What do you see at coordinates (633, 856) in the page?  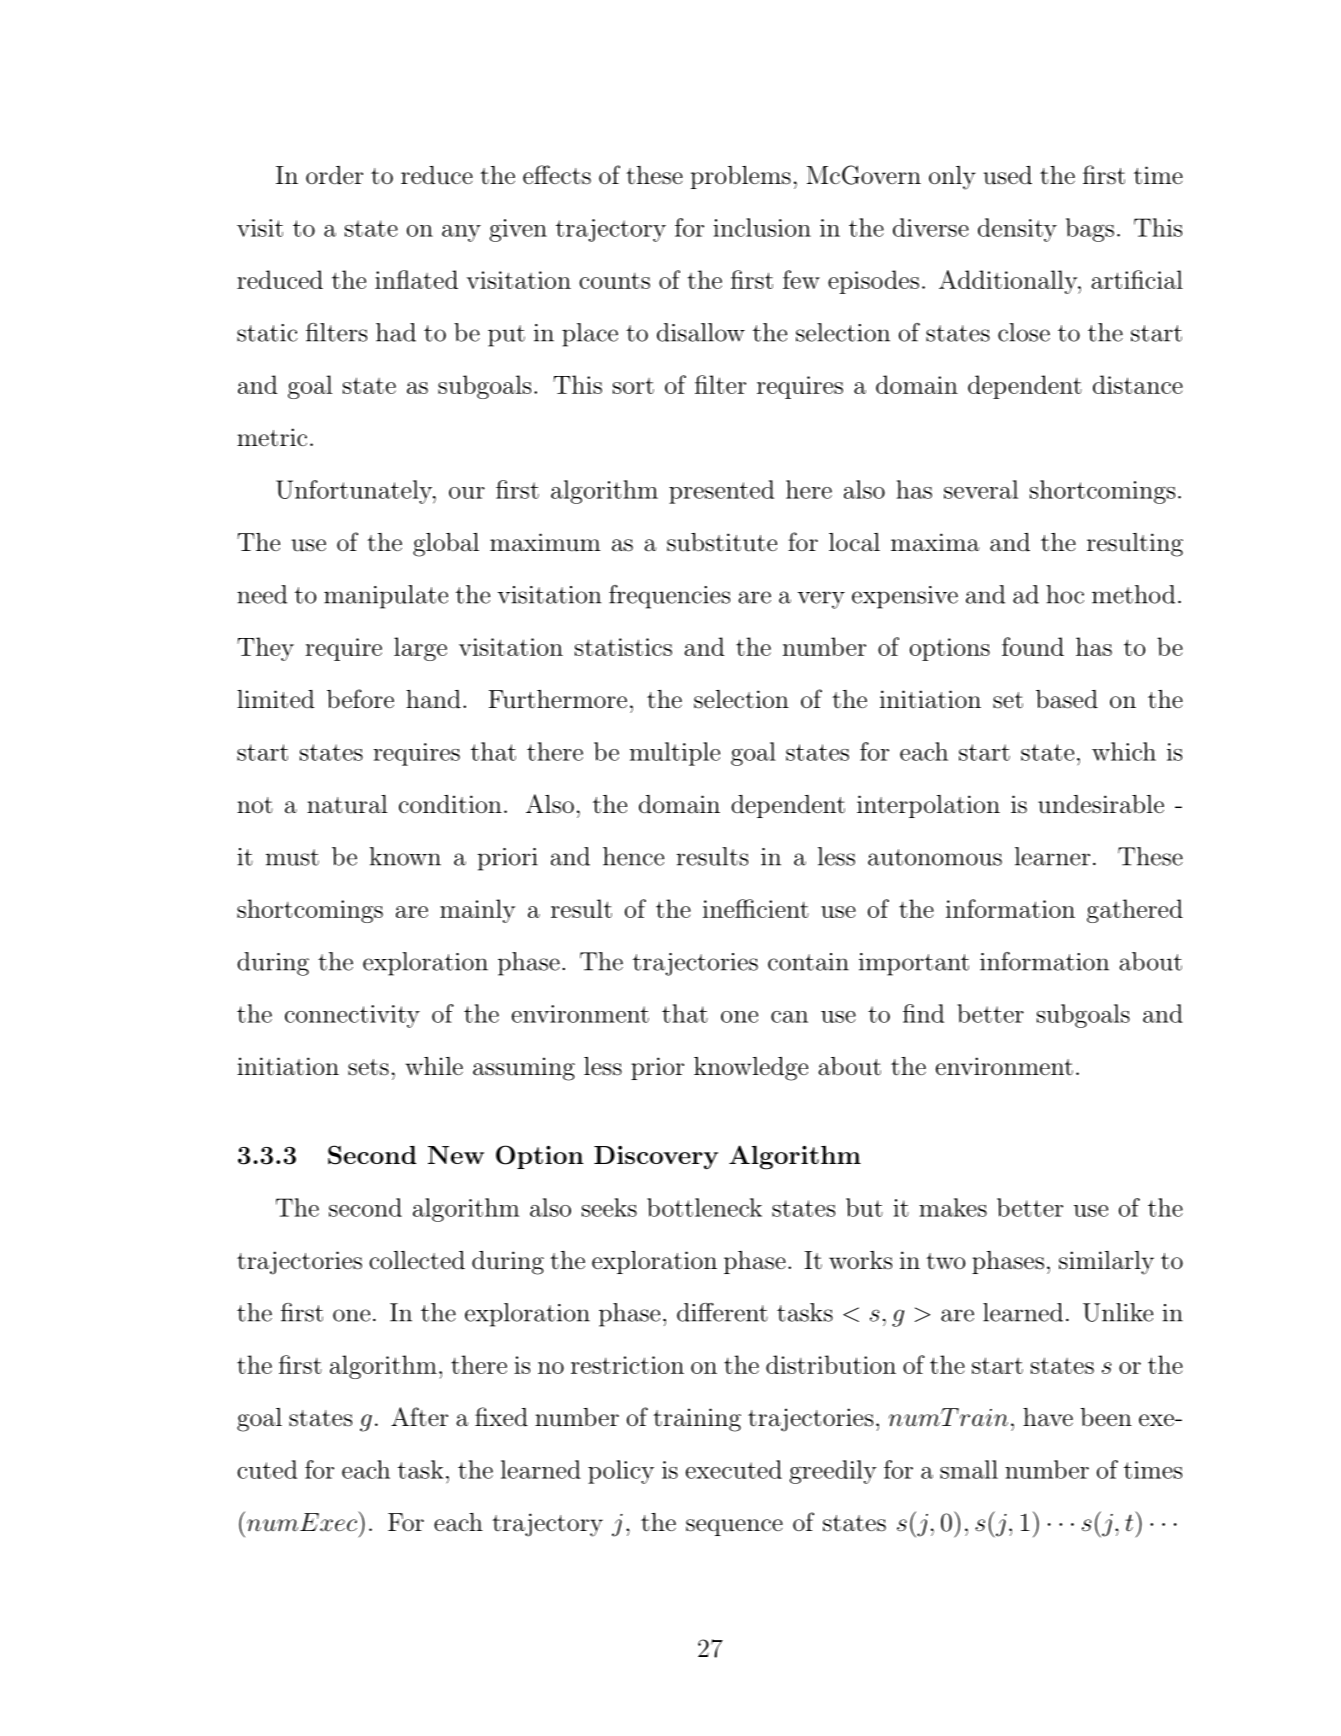 I see `hence` at bounding box center [633, 856].
